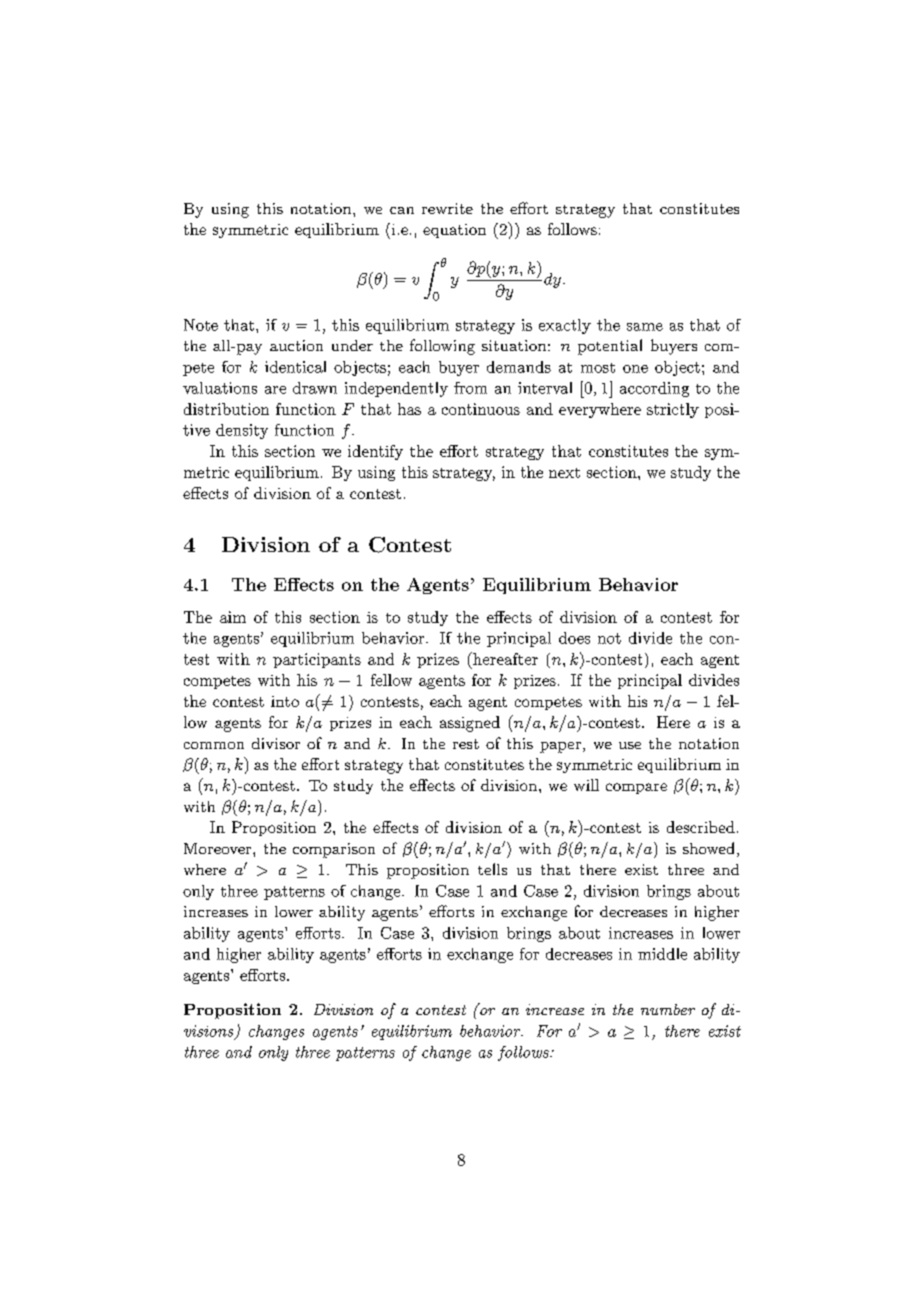  Describe the element at coordinates (466, 744) in the image. I see `rest` at that location.
